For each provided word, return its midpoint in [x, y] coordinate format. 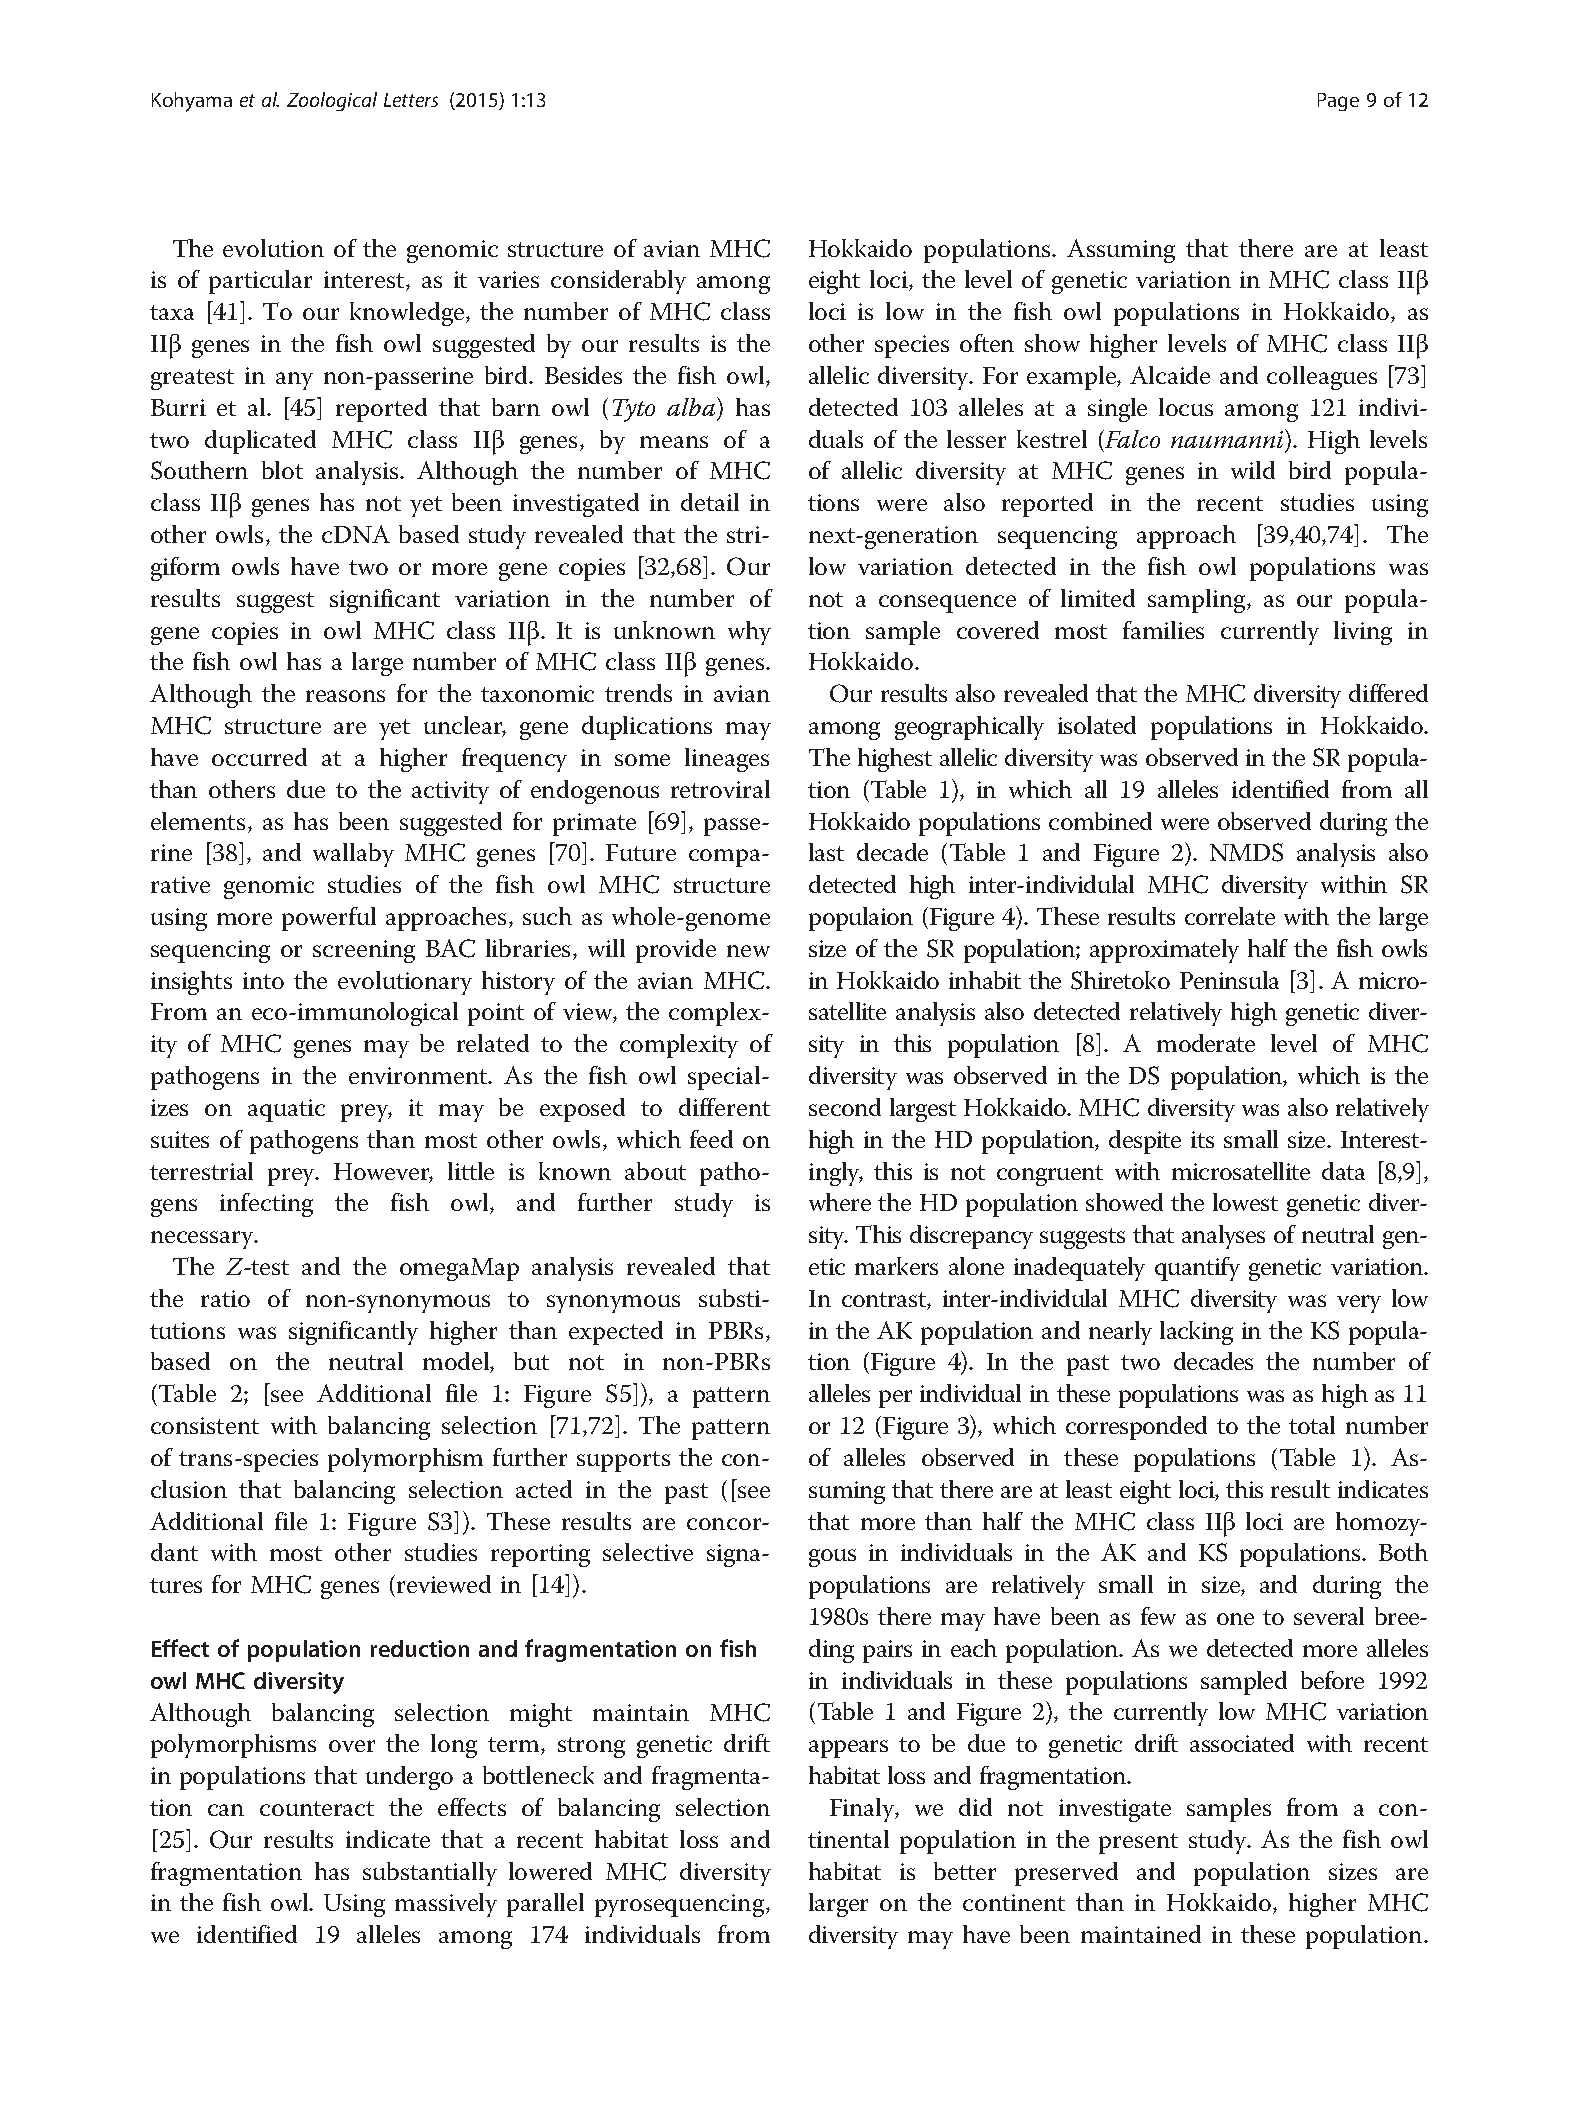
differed [1388, 693]
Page [1338, 102]
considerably [618, 282]
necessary [203, 1240]
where [840, 1202]
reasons [345, 696]
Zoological [332, 101]
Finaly [863, 1810]
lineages [727, 760]
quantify [1197, 1269]
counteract [317, 1808]
